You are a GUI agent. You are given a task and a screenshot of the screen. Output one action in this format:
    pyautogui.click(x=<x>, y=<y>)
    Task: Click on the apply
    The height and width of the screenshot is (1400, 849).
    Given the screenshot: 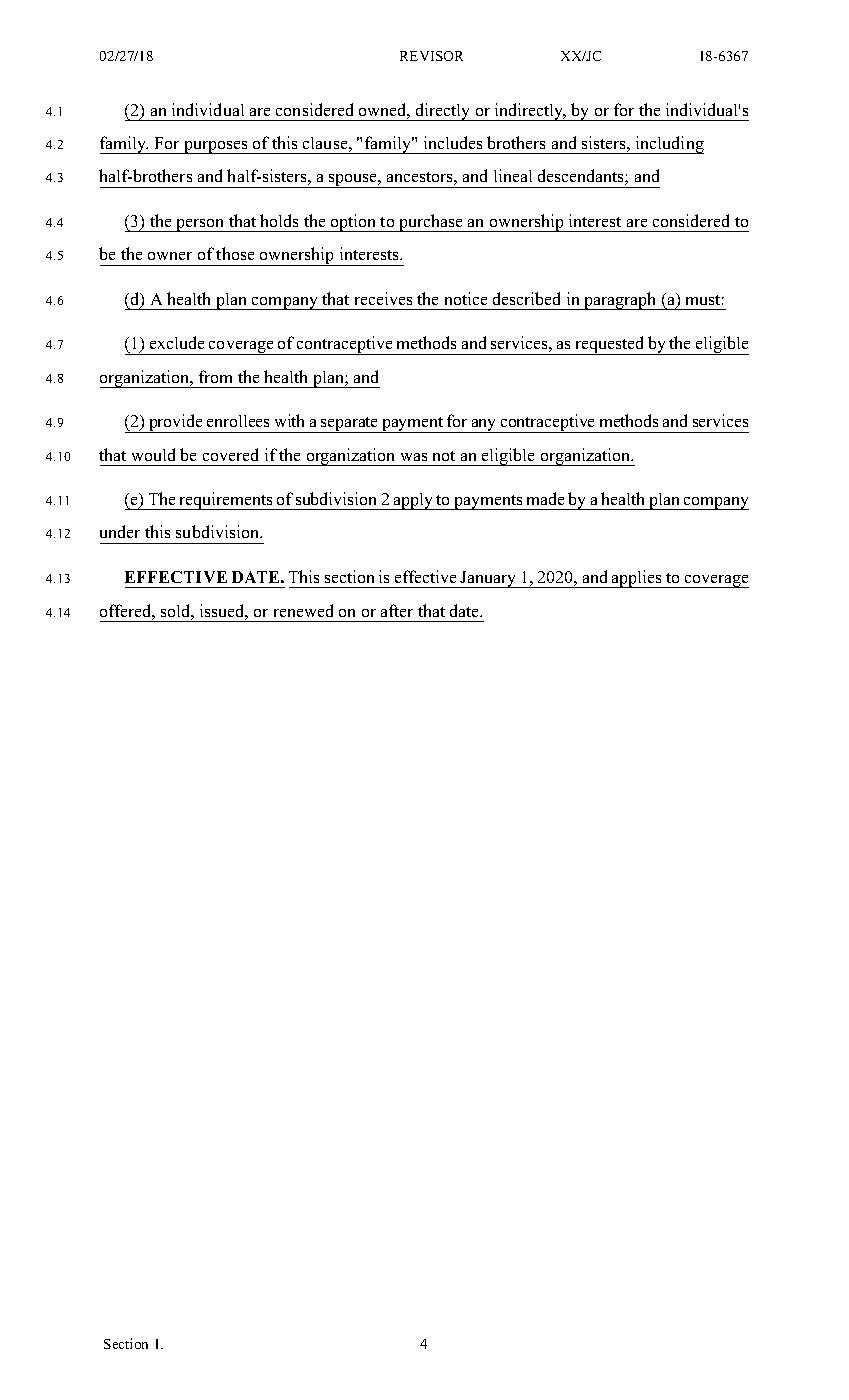 What is the action you would take?
    pyautogui.click(x=414, y=501)
